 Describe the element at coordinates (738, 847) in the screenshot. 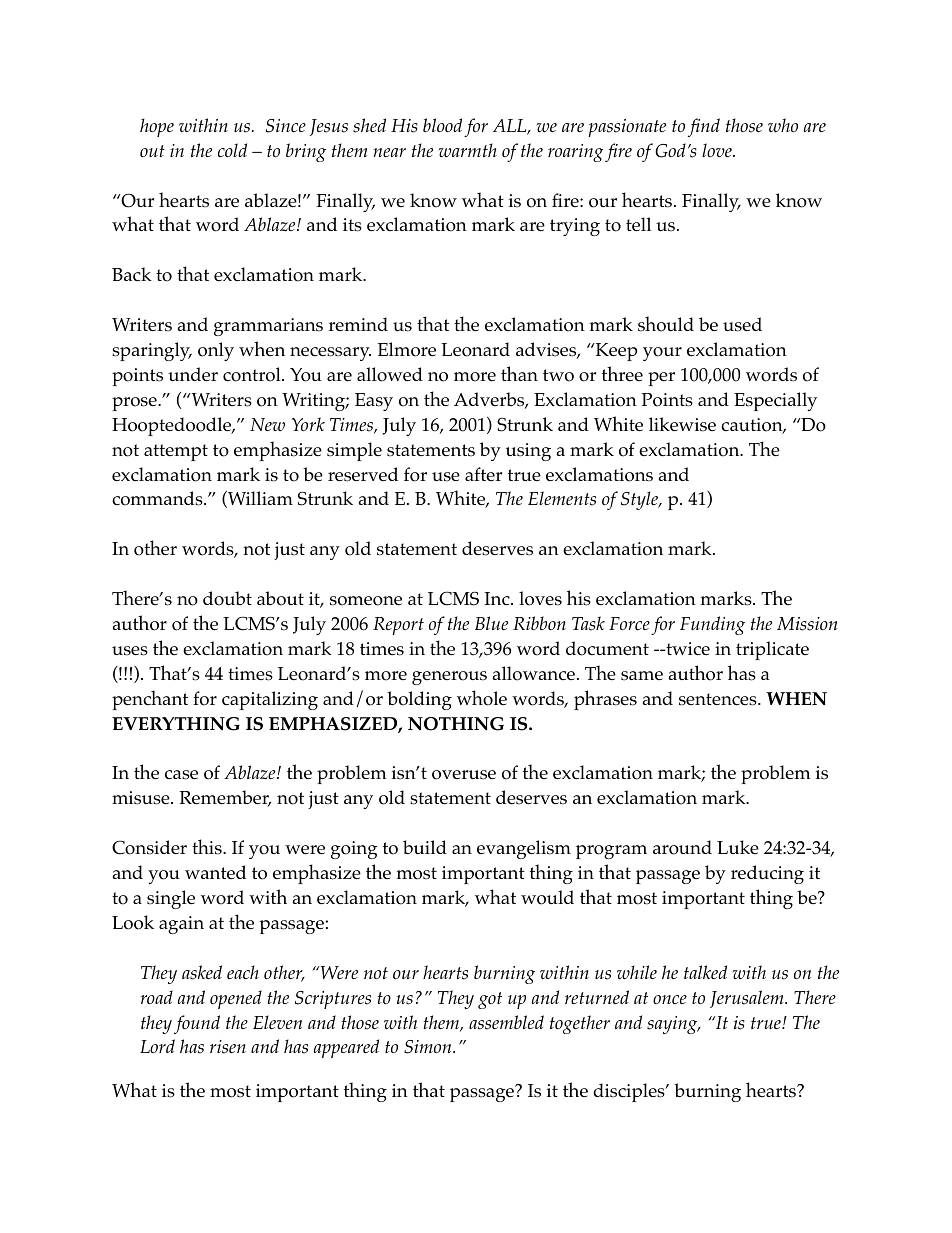

I see `Luke` at that location.
